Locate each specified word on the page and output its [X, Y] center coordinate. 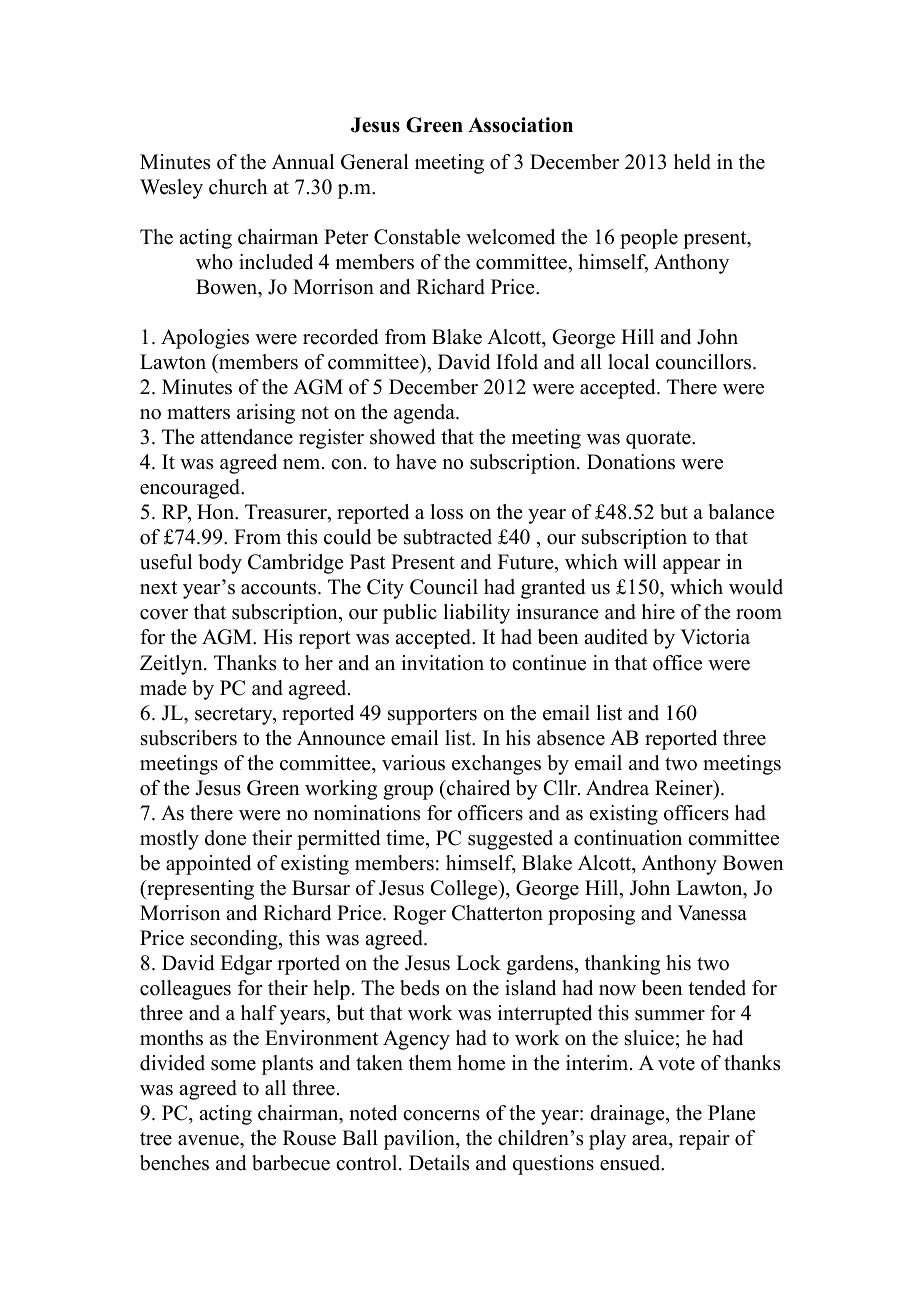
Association [520, 125]
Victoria [715, 637]
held [692, 162]
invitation [442, 663]
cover [164, 614]
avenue [209, 1140]
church [238, 187]
